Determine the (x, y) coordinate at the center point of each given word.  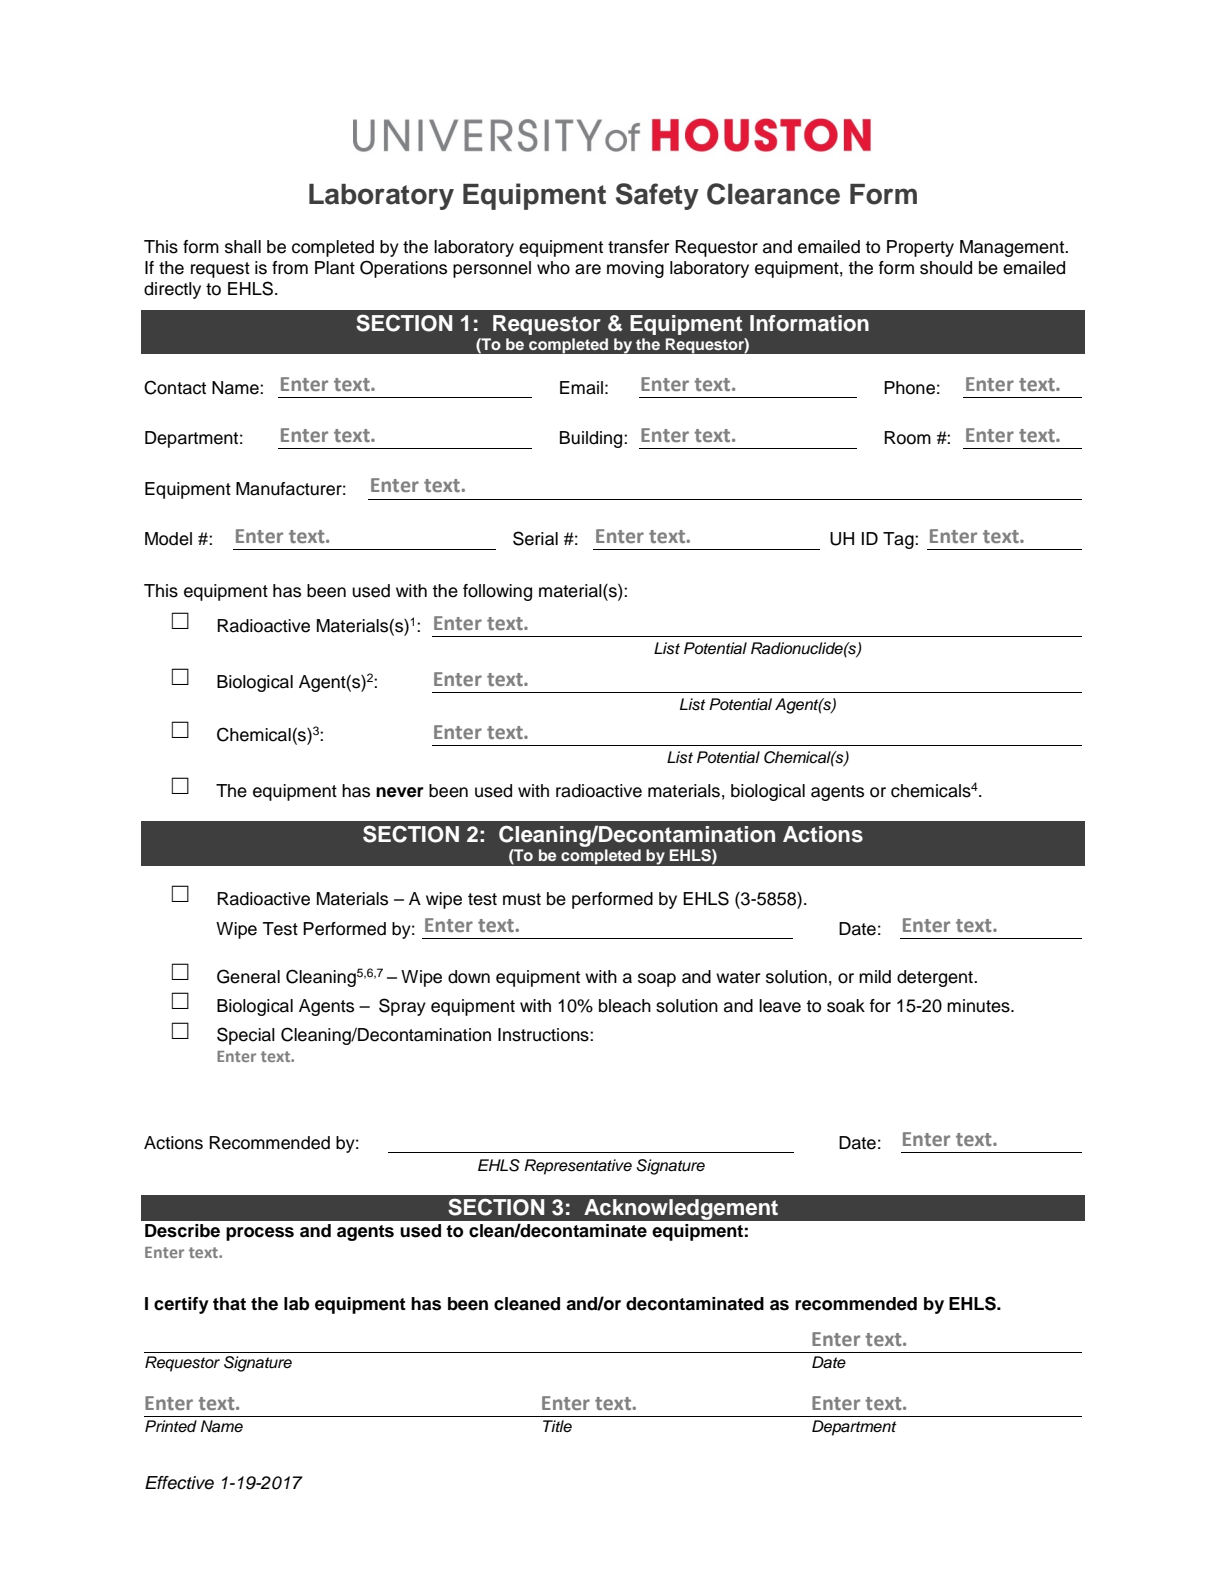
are (588, 269)
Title (557, 1426)
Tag (899, 540)
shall (243, 247)
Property (920, 248)
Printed (171, 1426)
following (497, 592)
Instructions (544, 1035)
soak (846, 1006)
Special (246, 1036)
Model (168, 539)
